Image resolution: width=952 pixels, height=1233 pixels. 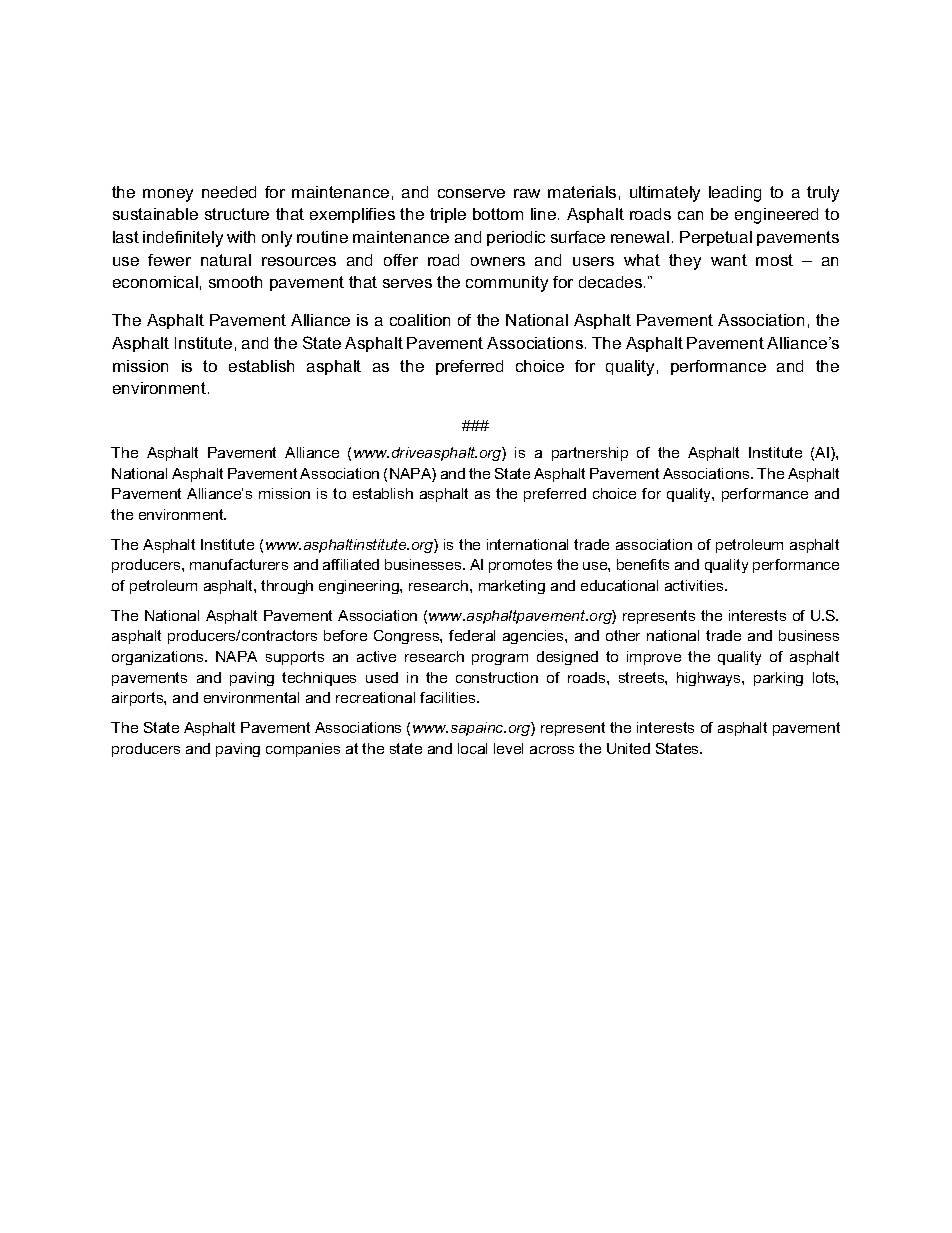 I want to click on manufacturers, so click(x=239, y=564).
